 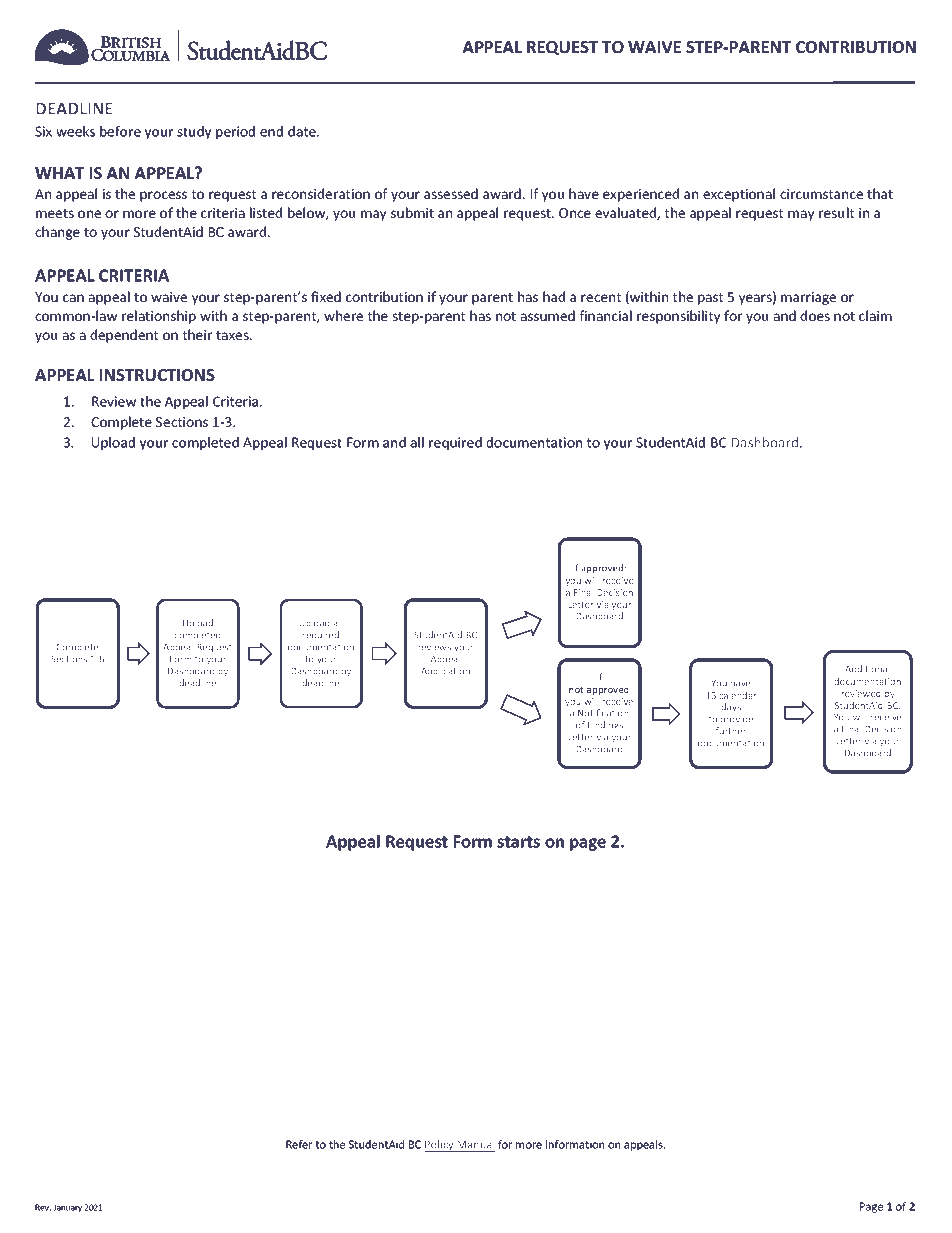 I want to click on Manual, so click(x=476, y=1144).
